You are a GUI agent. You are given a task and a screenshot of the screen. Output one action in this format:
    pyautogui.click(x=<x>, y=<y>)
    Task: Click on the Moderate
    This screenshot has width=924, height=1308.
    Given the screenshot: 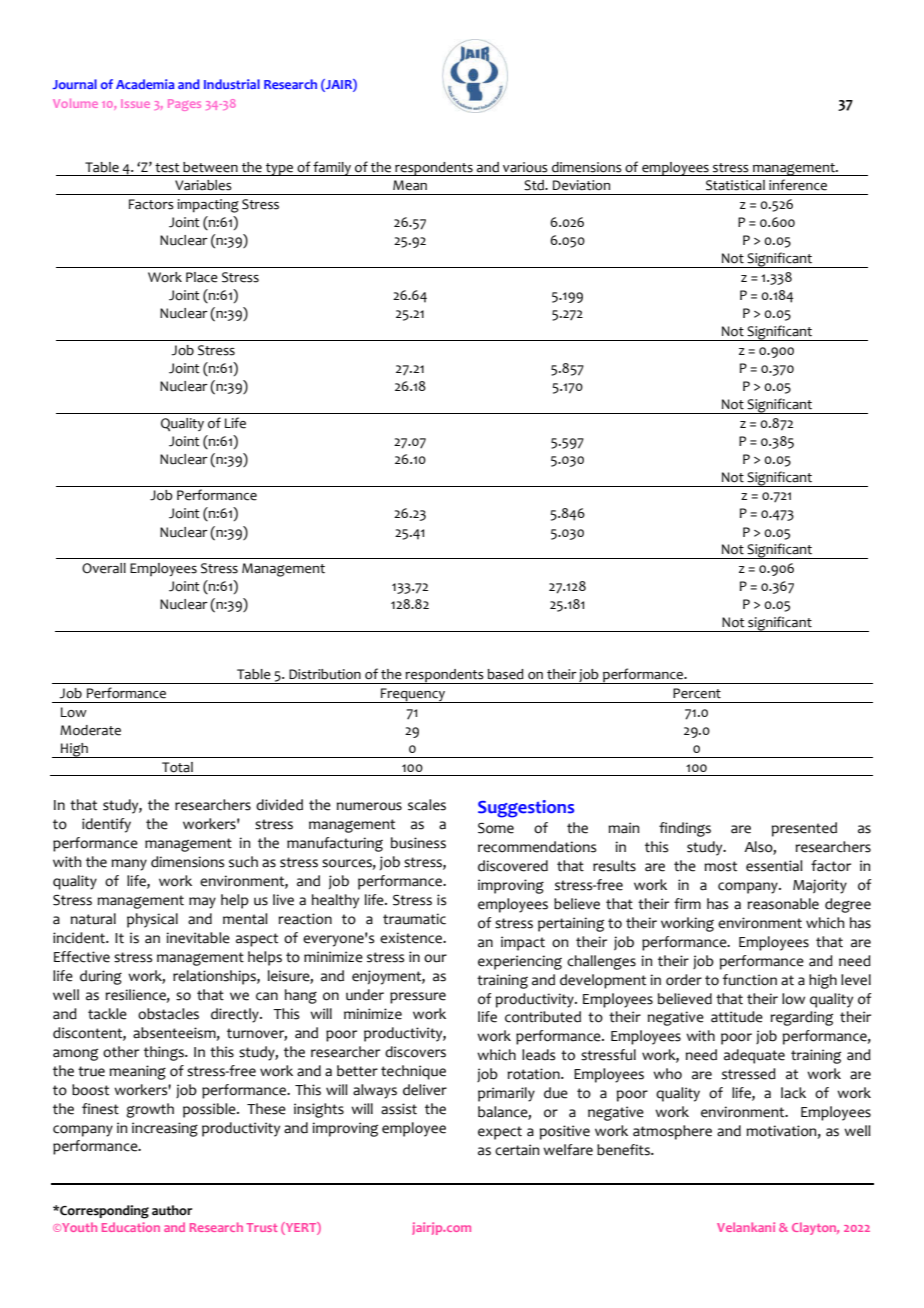 What is the action you would take?
    pyautogui.click(x=90, y=730)
